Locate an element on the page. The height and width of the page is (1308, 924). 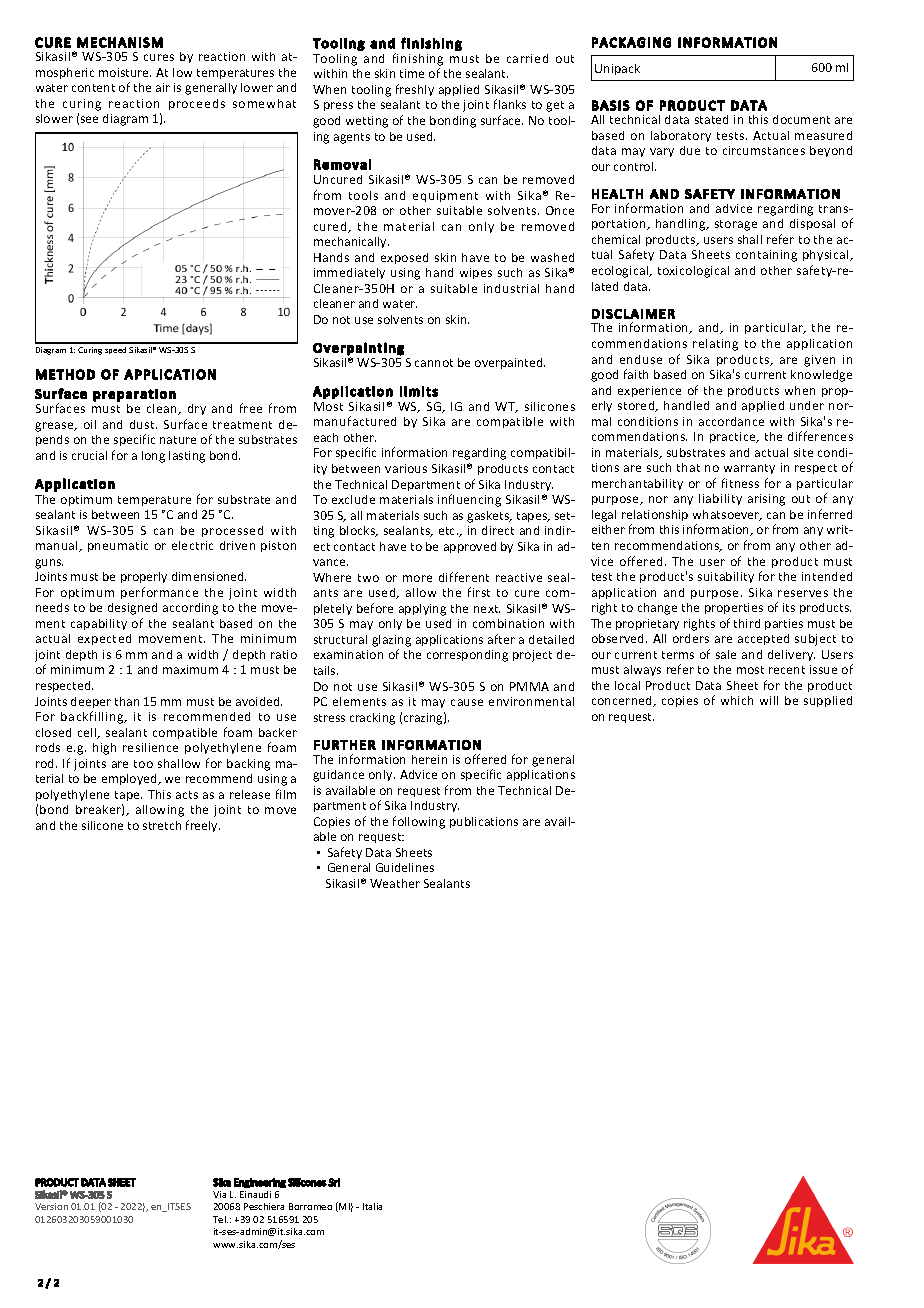
Italia is located at coordinates (372, 1206).
